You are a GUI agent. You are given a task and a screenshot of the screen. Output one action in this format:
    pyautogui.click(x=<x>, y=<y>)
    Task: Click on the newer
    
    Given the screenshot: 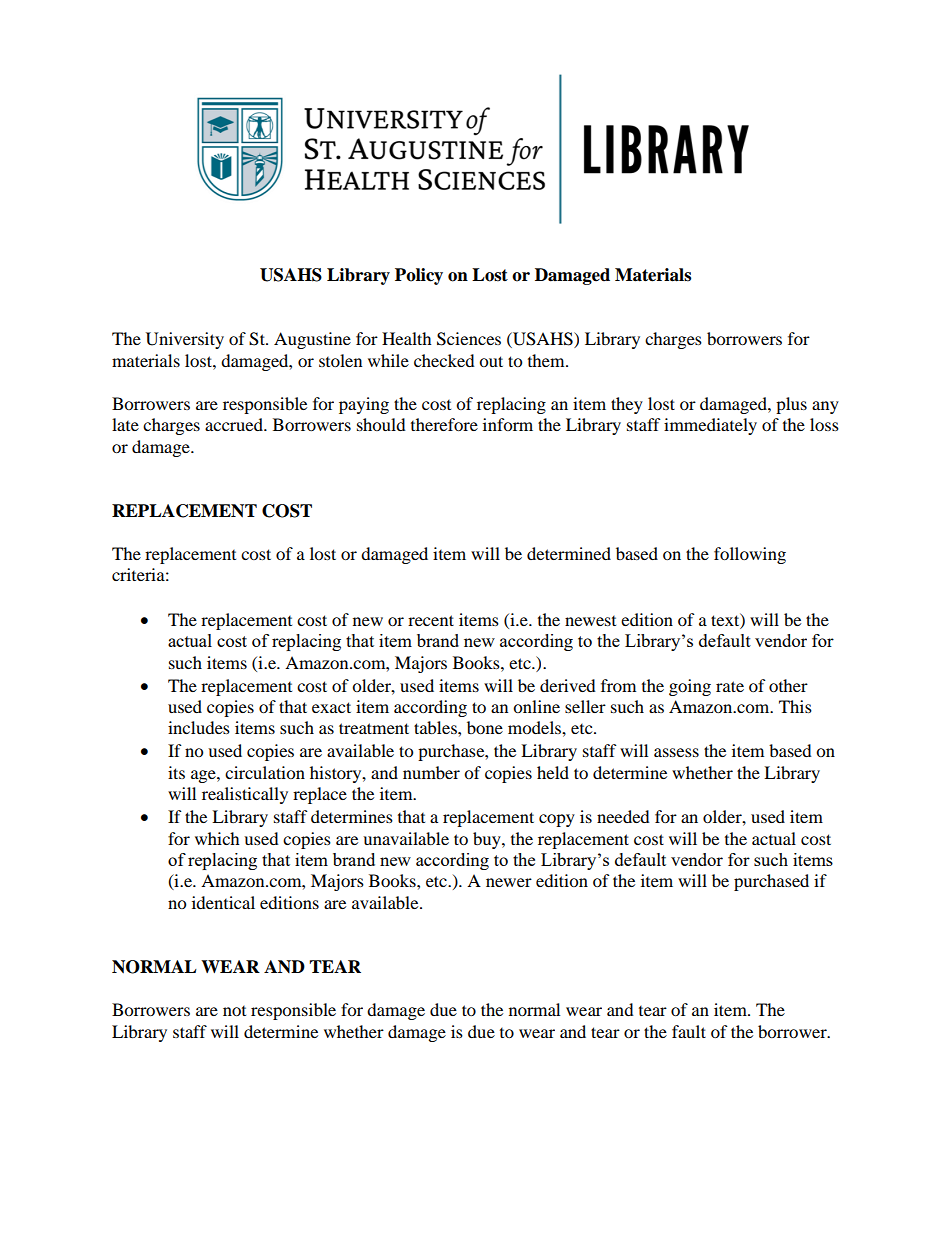 What is the action you would take?
    pyautogui.click(x=509, y=882)
